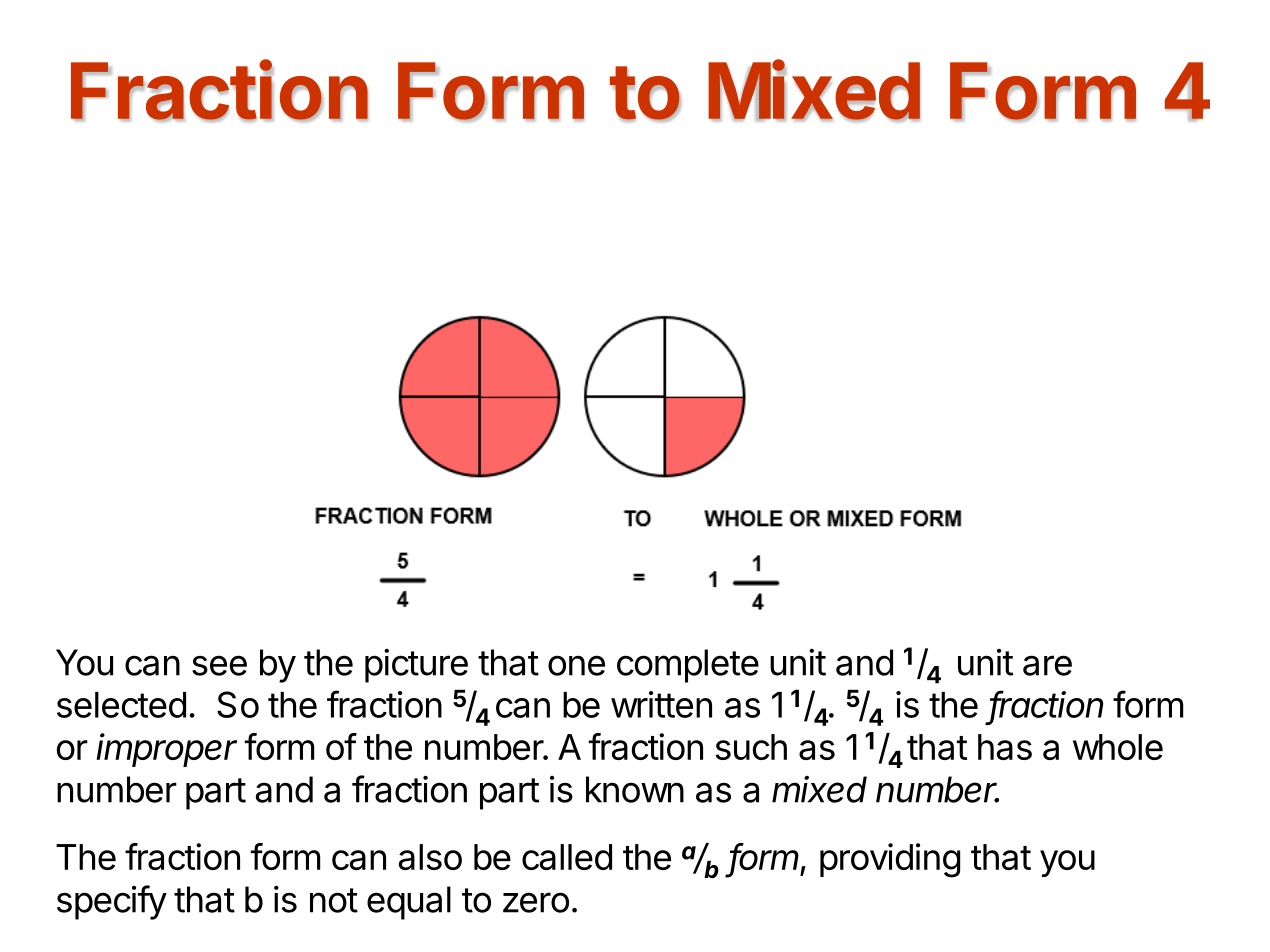 The width and height of the page is (1270, 952). Describe the element at coordinates (1118, 747) in the page. I see `whole` at that location.
